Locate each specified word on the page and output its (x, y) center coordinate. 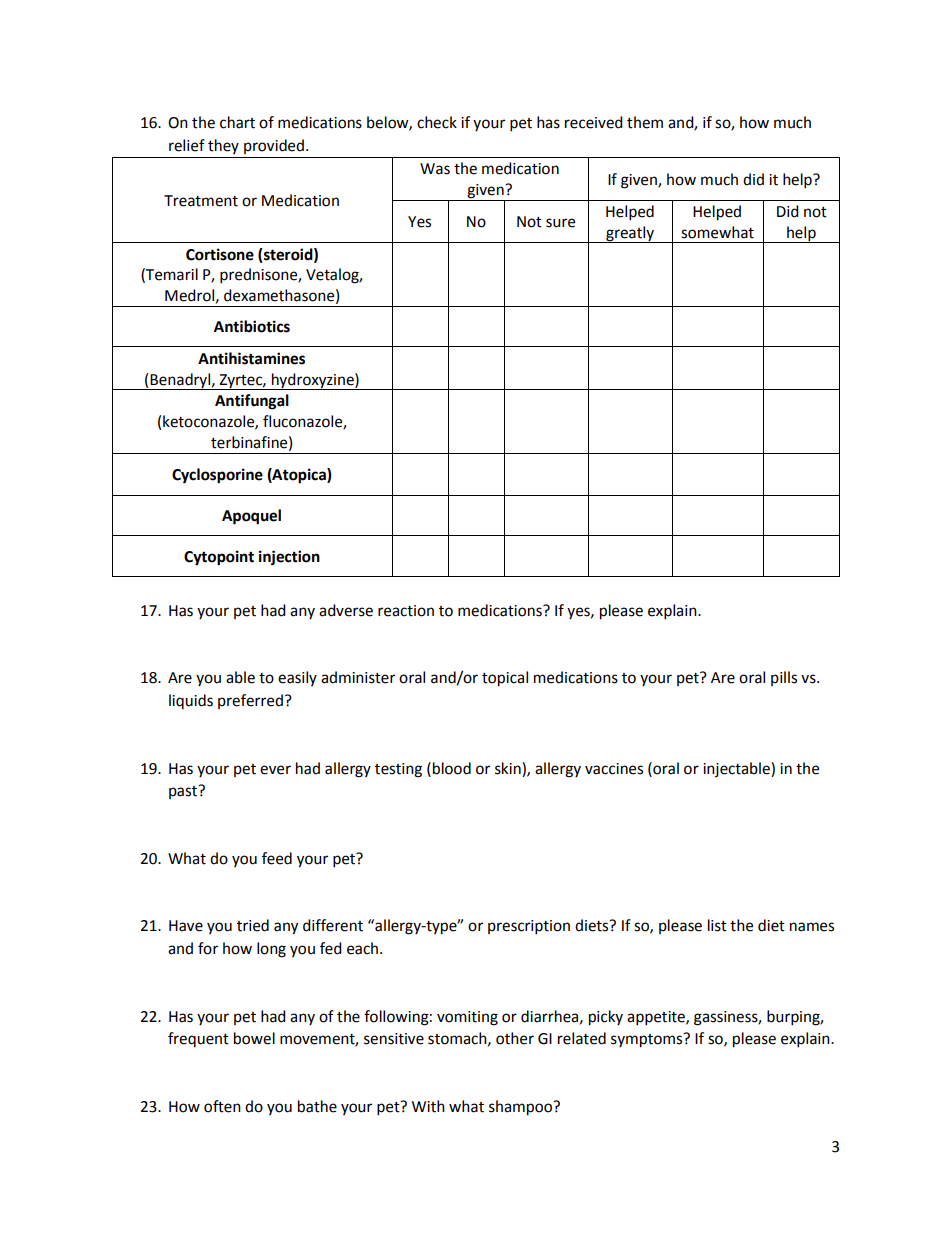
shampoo (521, 1108)
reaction (406, 611)
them (645, 122)
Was (435, 169)
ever (275, 770)
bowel (254, 1038)
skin (509, 768)
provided (274, 146)
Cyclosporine (217, 476)
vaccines (614, 769)
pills (784, 678)
